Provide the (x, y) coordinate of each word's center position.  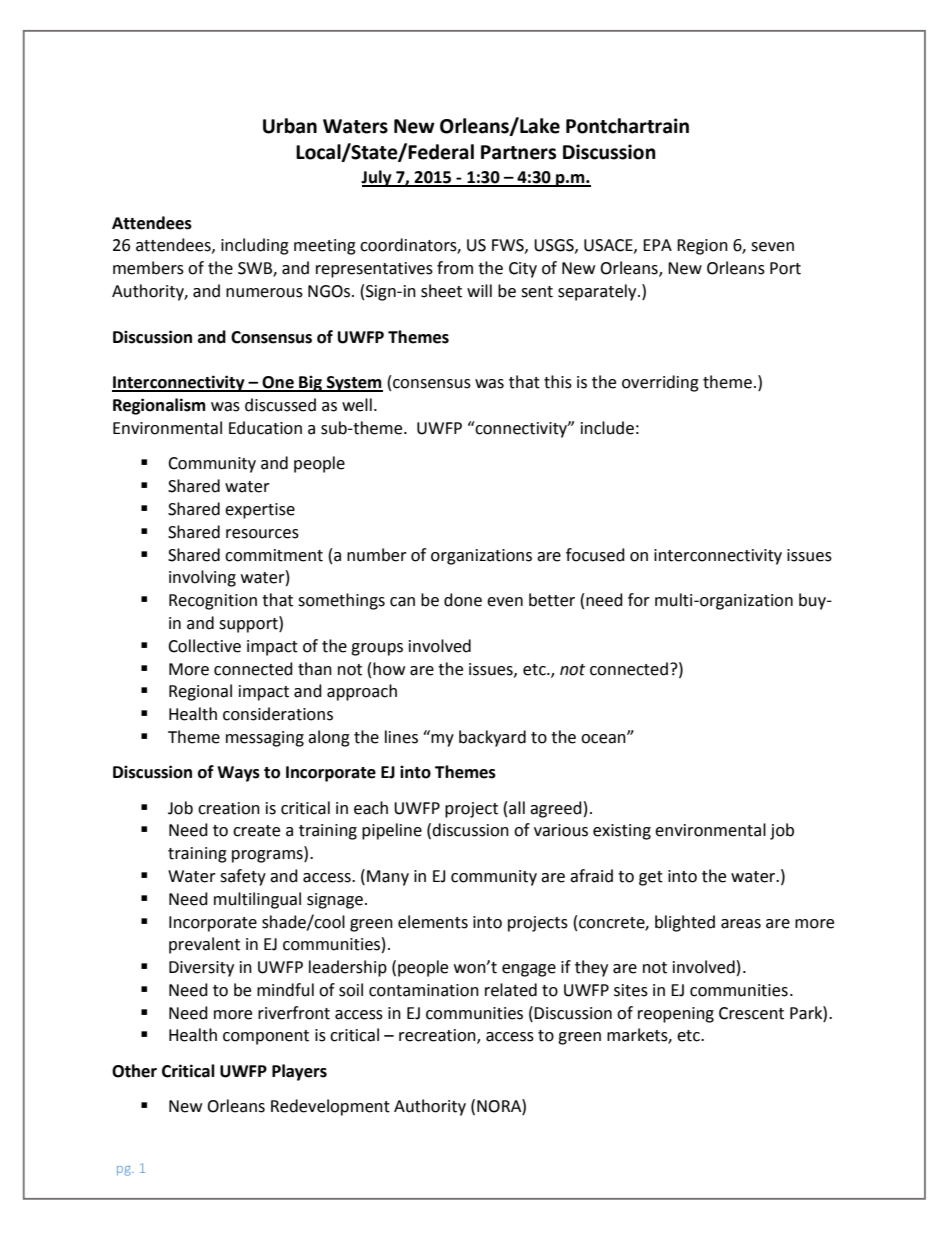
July (377, 178)
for (639, 600)
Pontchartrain (627, 126)
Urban (290, 126)
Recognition (213, 602)
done (463, 600)
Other (134, 1071)
